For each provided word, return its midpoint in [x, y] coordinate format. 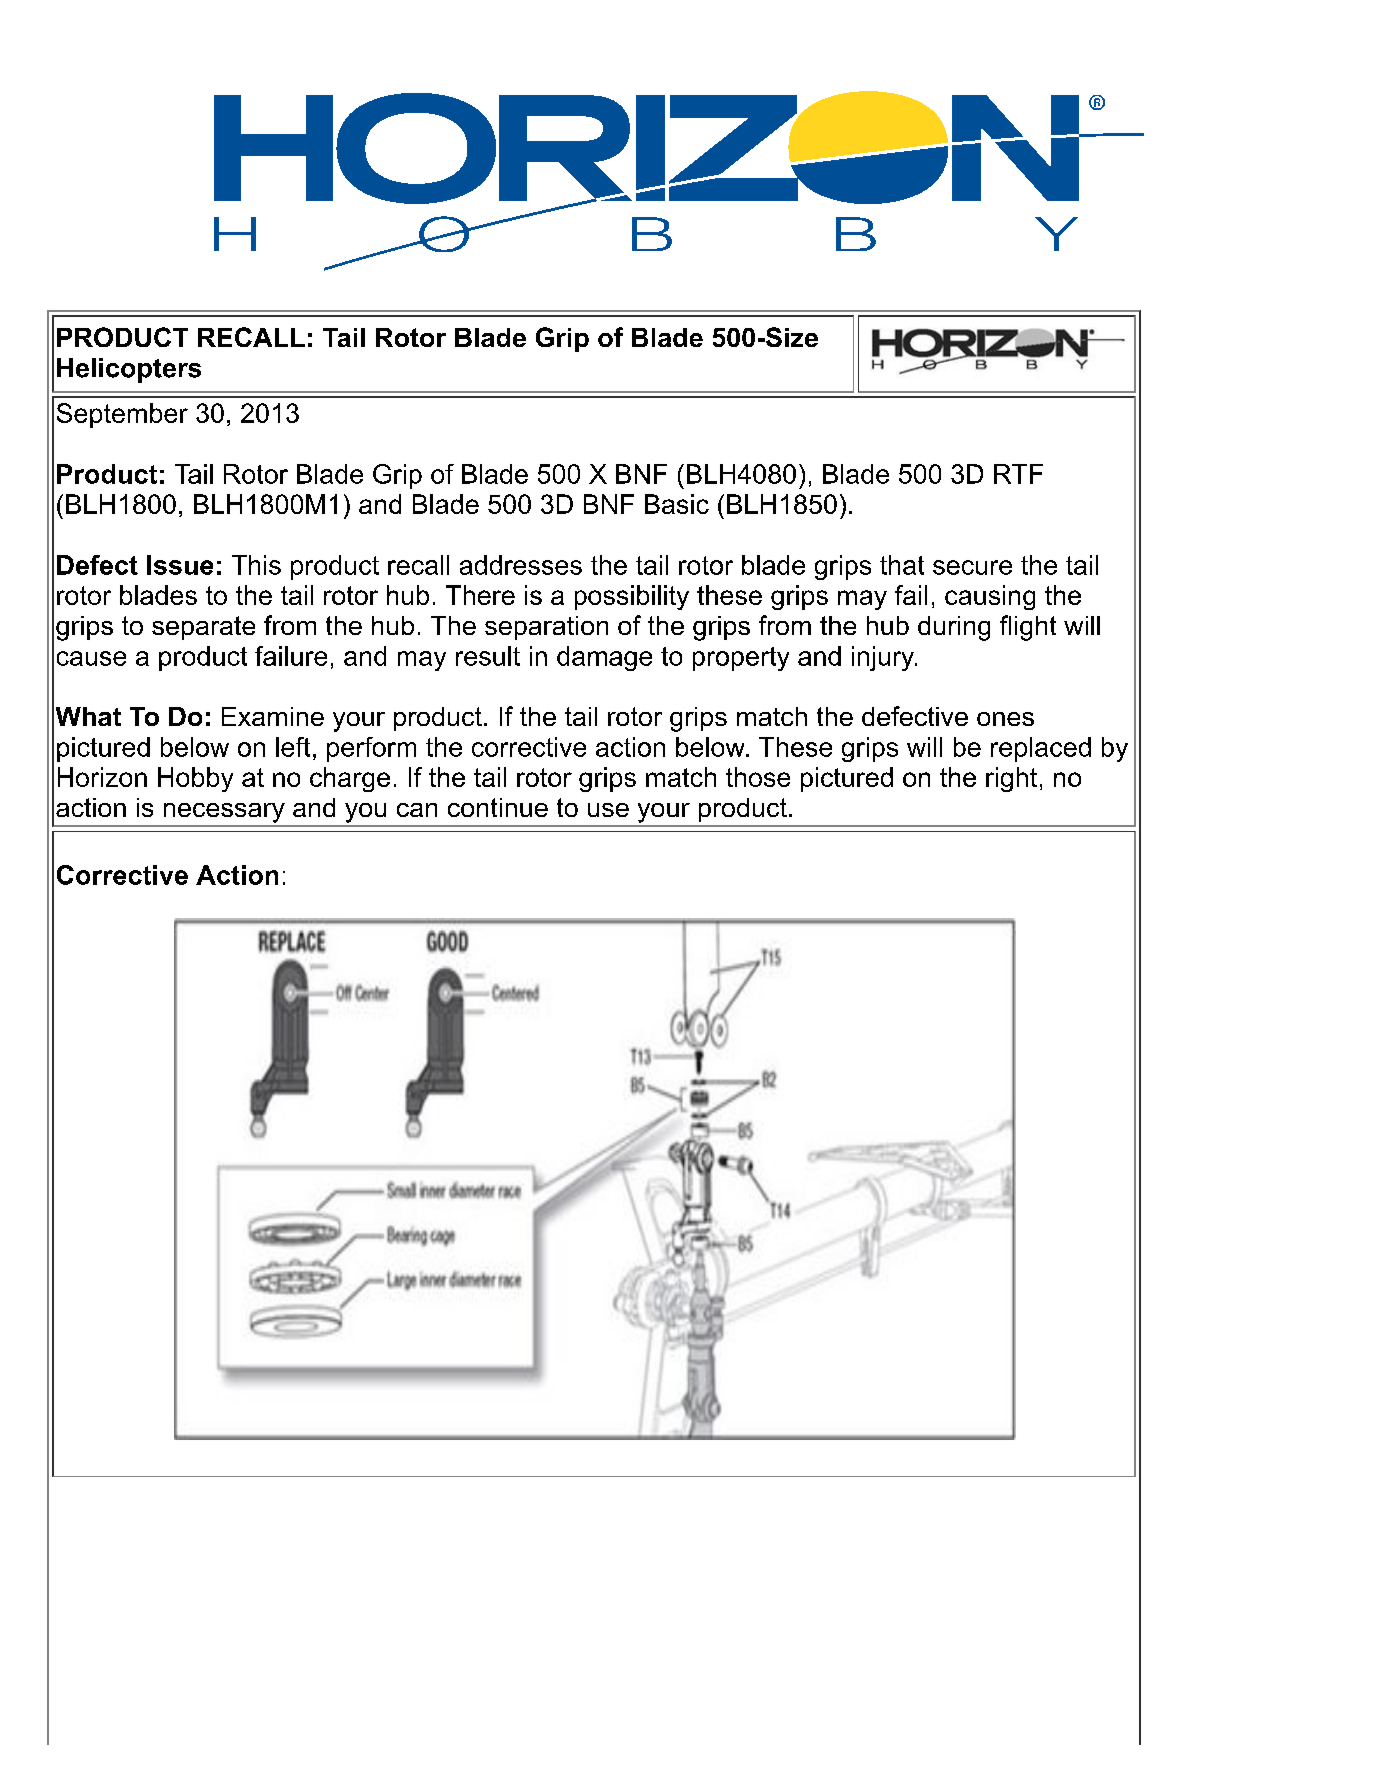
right [1011, 779]
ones [1005, 719]
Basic [677, 504]
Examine [273, 716]
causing [990, 597]
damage [604, 658]
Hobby [195, 779]
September [122, 415]
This [256, 565]
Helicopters [129, 370]
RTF [1018, 474]
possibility [632, 597]
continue [498, 807]
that [902, 565]
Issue [180, 565]
